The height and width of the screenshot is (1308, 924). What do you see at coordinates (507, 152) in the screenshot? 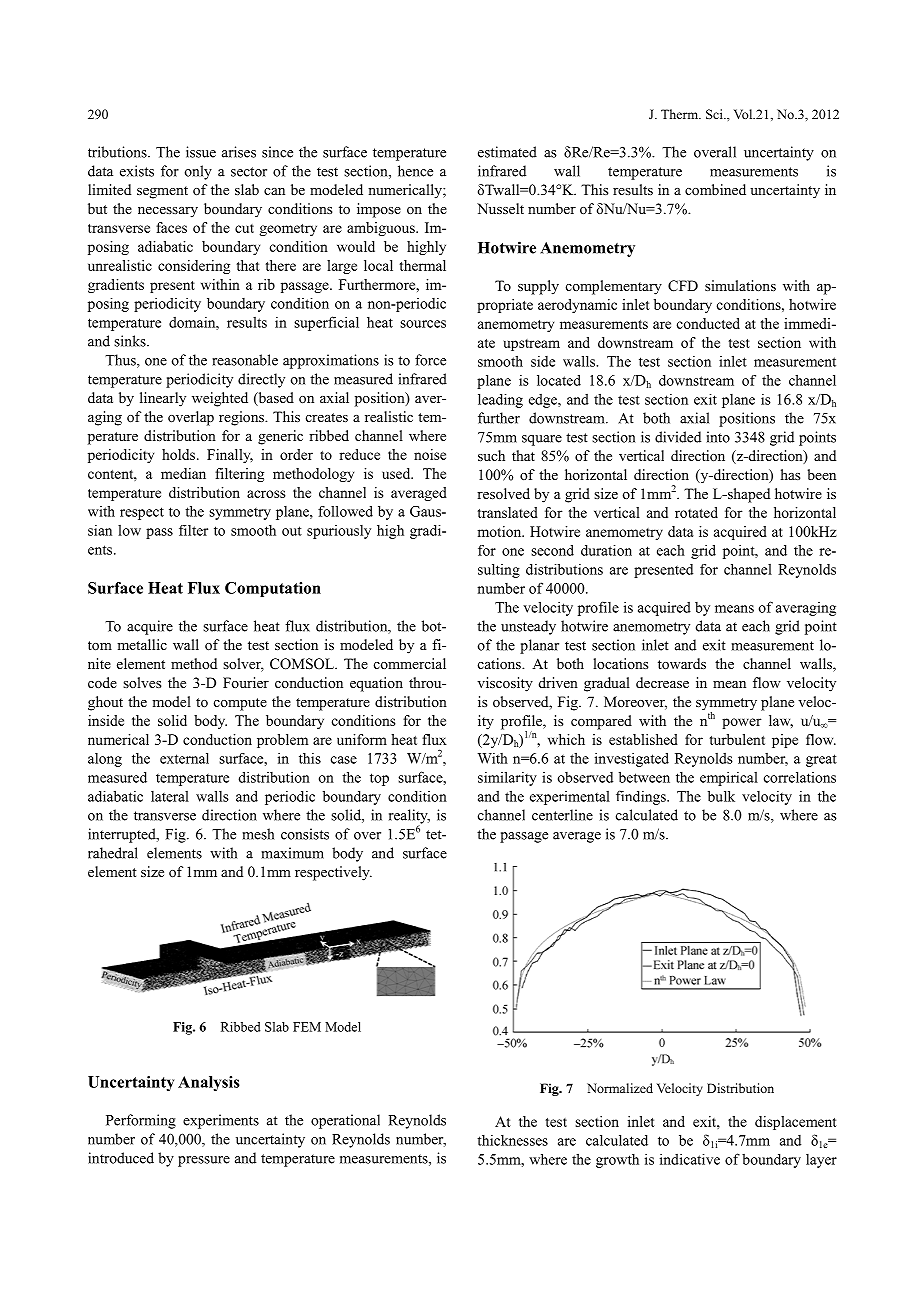
I see `estimated` at bounding box center [507, 152].
